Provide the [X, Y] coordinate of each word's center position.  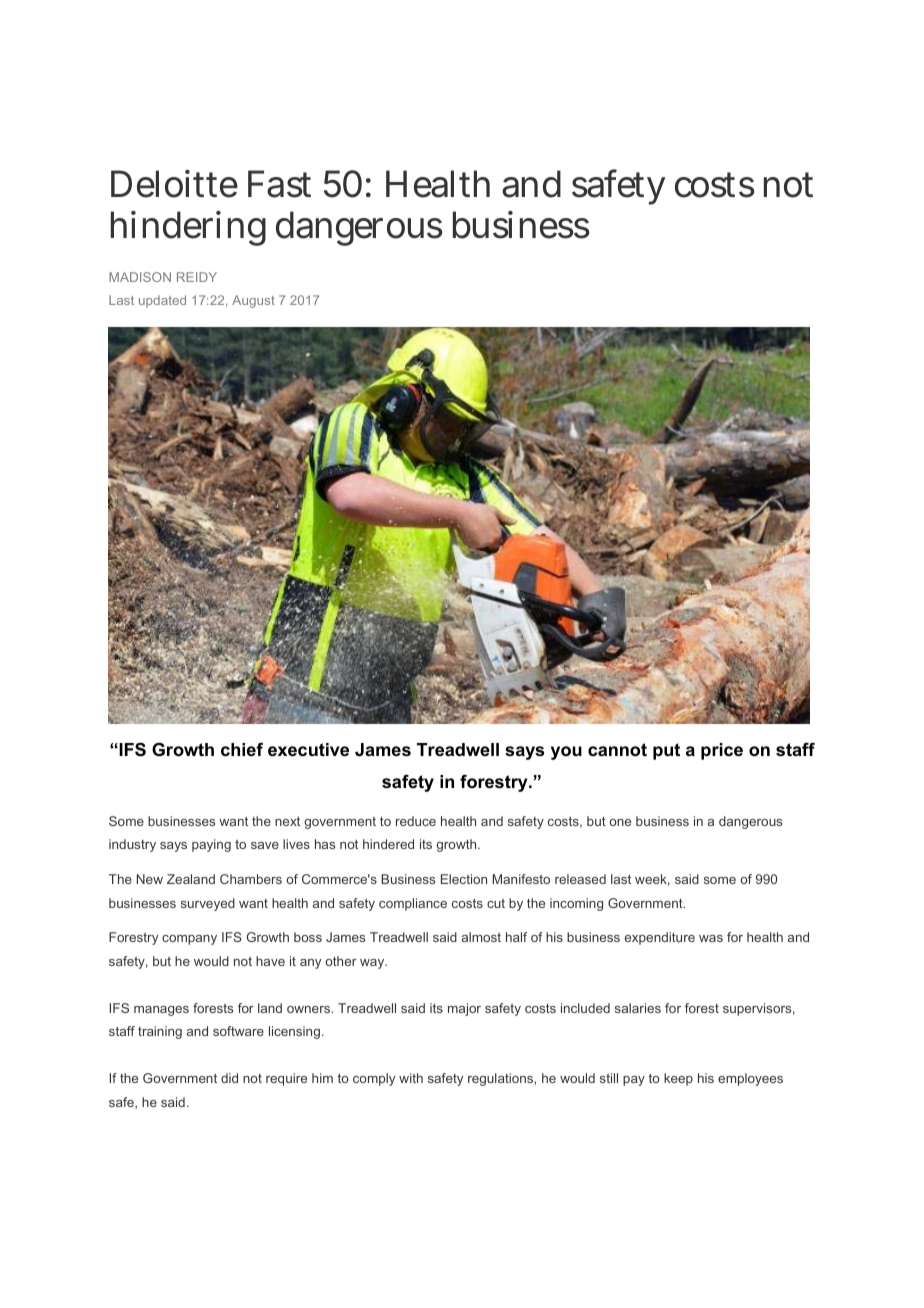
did [229, 1078]
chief [242, 750]
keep [678, 1079]
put [666, 751]
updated [162, 301]
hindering [188, 228]
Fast [279, 184]
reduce [416, 821]
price [722, 751]
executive [308, 750]
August [253, 301]
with [411, 1078]
